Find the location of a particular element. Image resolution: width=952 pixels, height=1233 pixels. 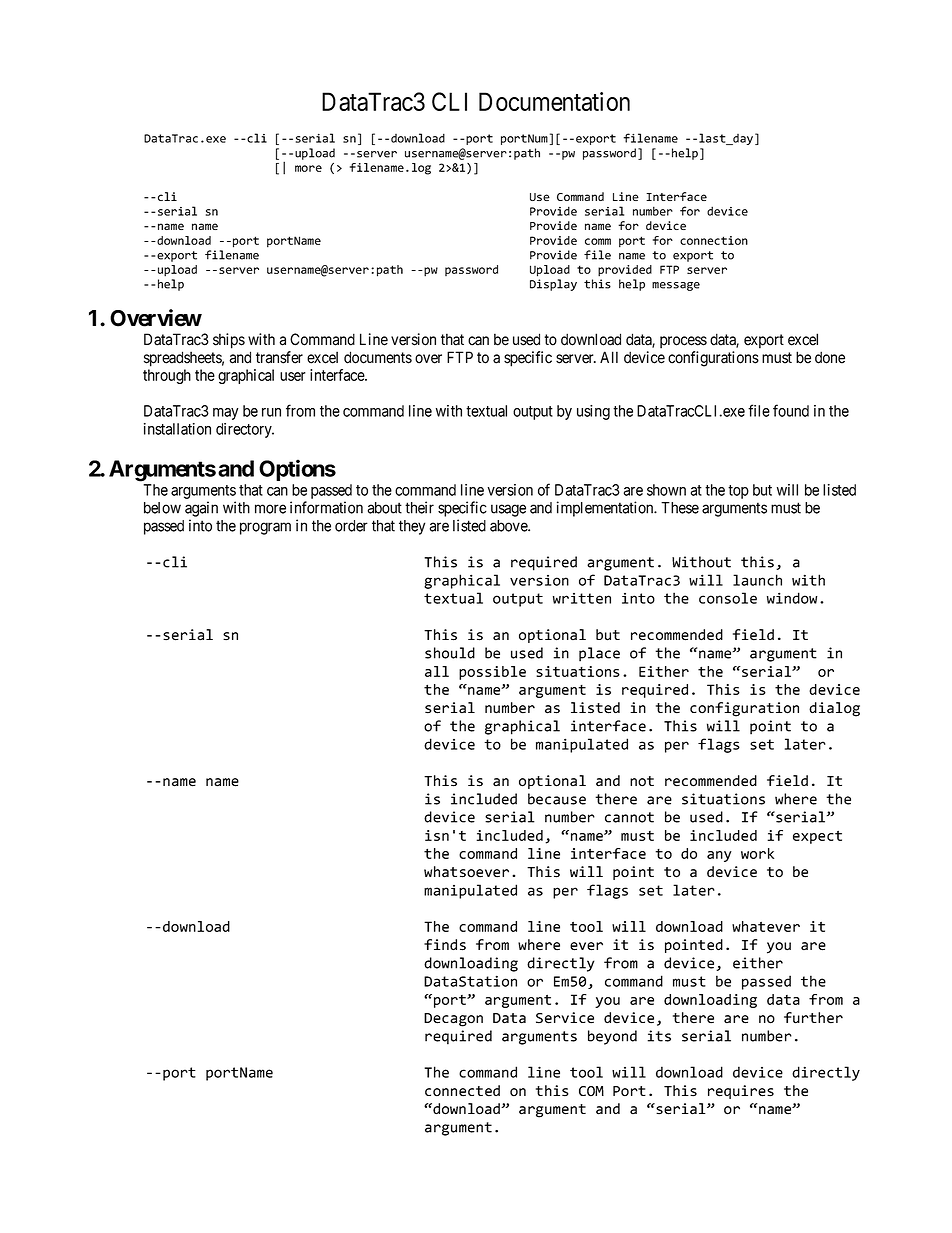

work is located at coordinates (757, 853).
